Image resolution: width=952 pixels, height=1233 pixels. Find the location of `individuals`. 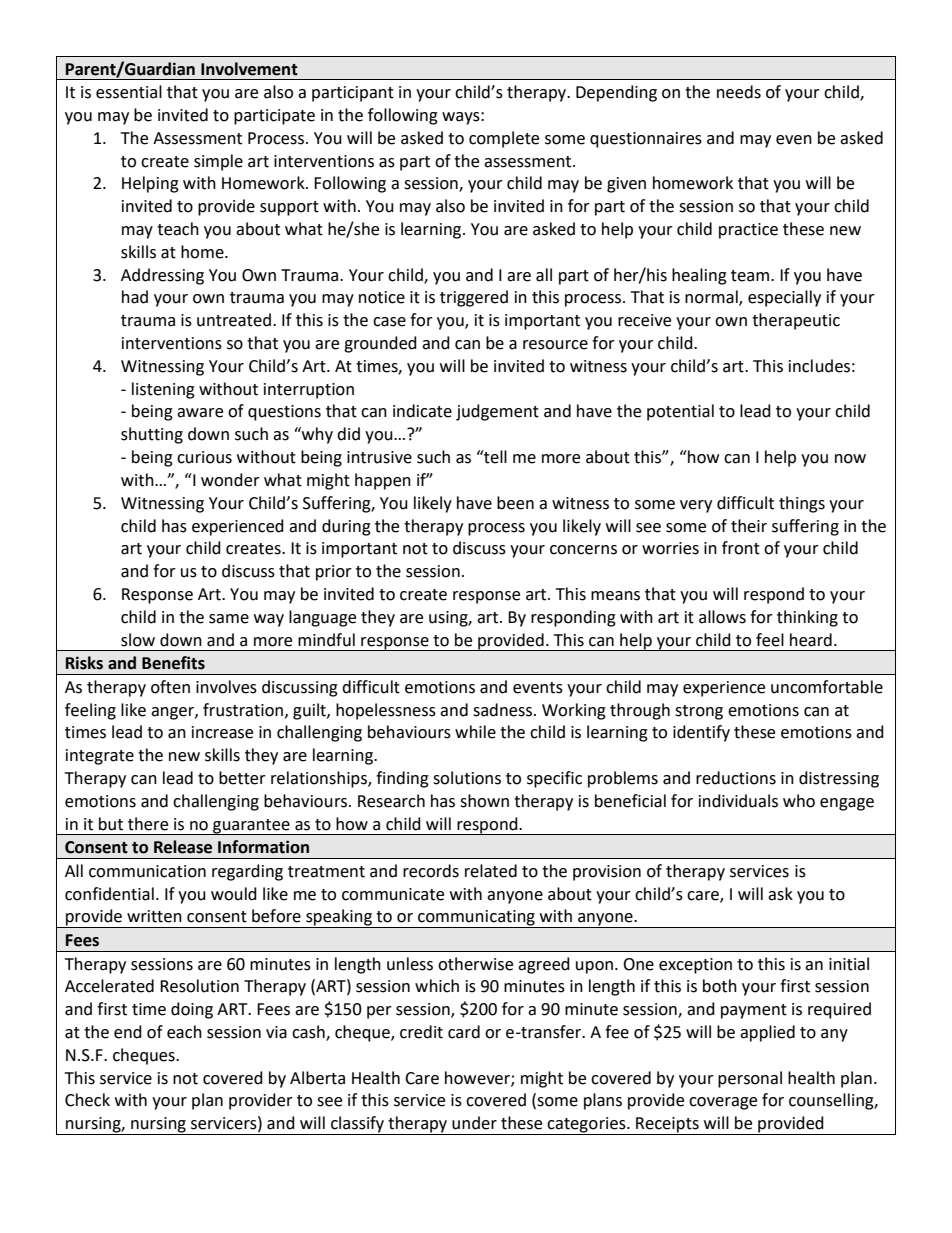

individuals is located at coordinates (738, 801).
